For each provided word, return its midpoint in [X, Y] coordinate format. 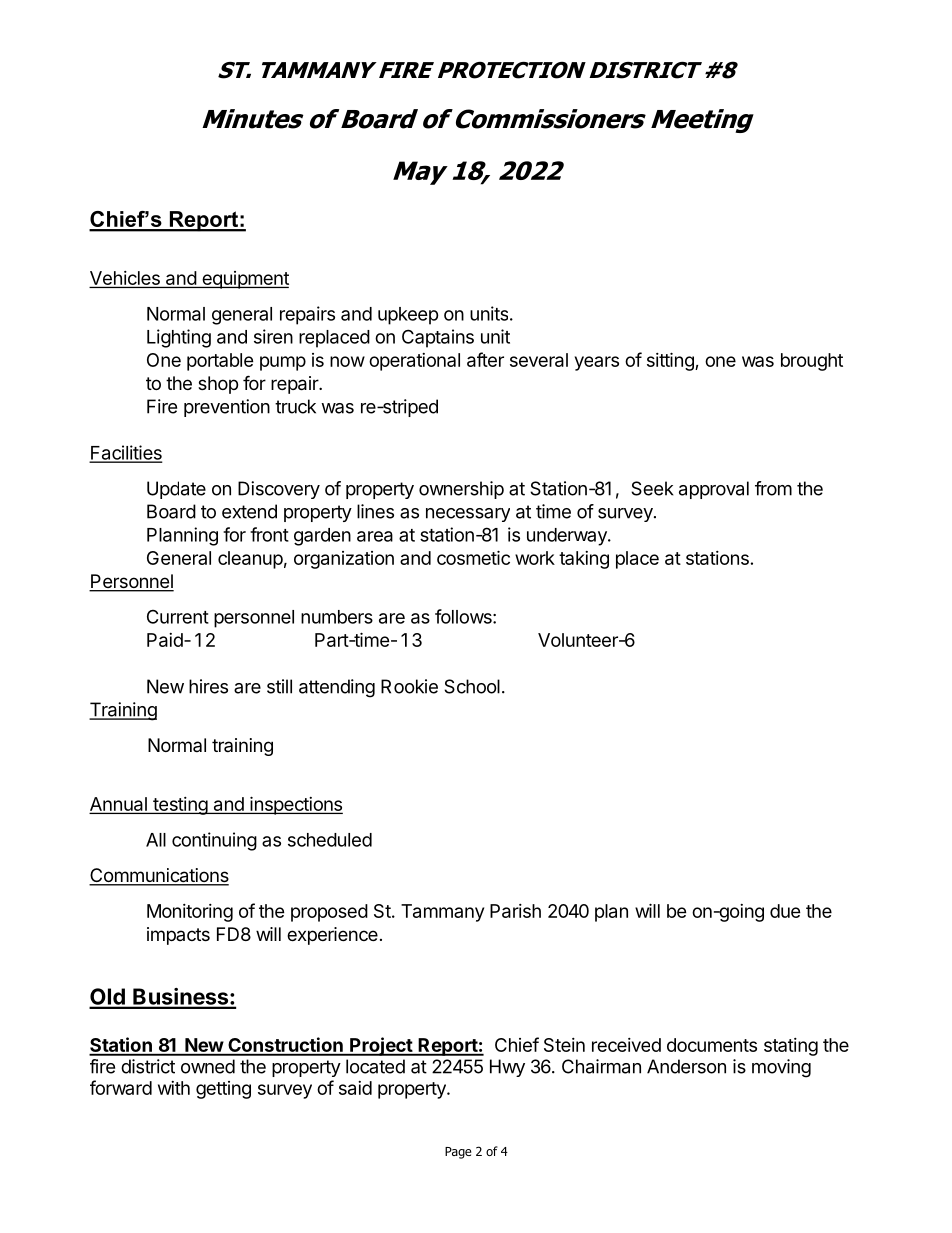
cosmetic [473, 557]
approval [714, 490]
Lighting [179, 338]
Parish [515, 911]
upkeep [408, 316]
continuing [214, 841]
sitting [671, 361]
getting [223, 1090]
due [785, 911]
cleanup [250, 560]
